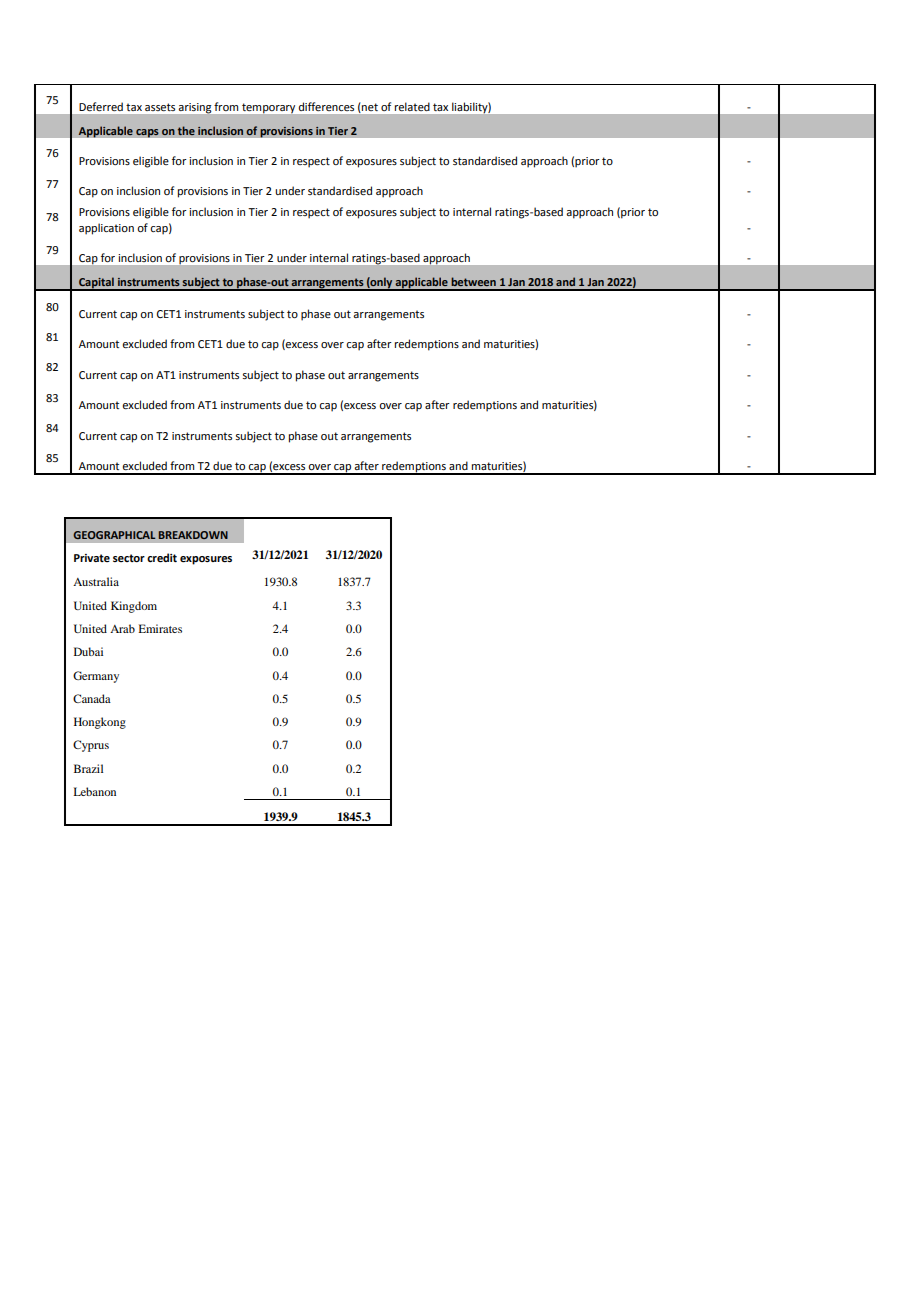 This page has width=924, height=1308. What do you see at coordinates (193, 535) in the page?
I see `BREAKDOWN` at bounding box center [193, 535].
